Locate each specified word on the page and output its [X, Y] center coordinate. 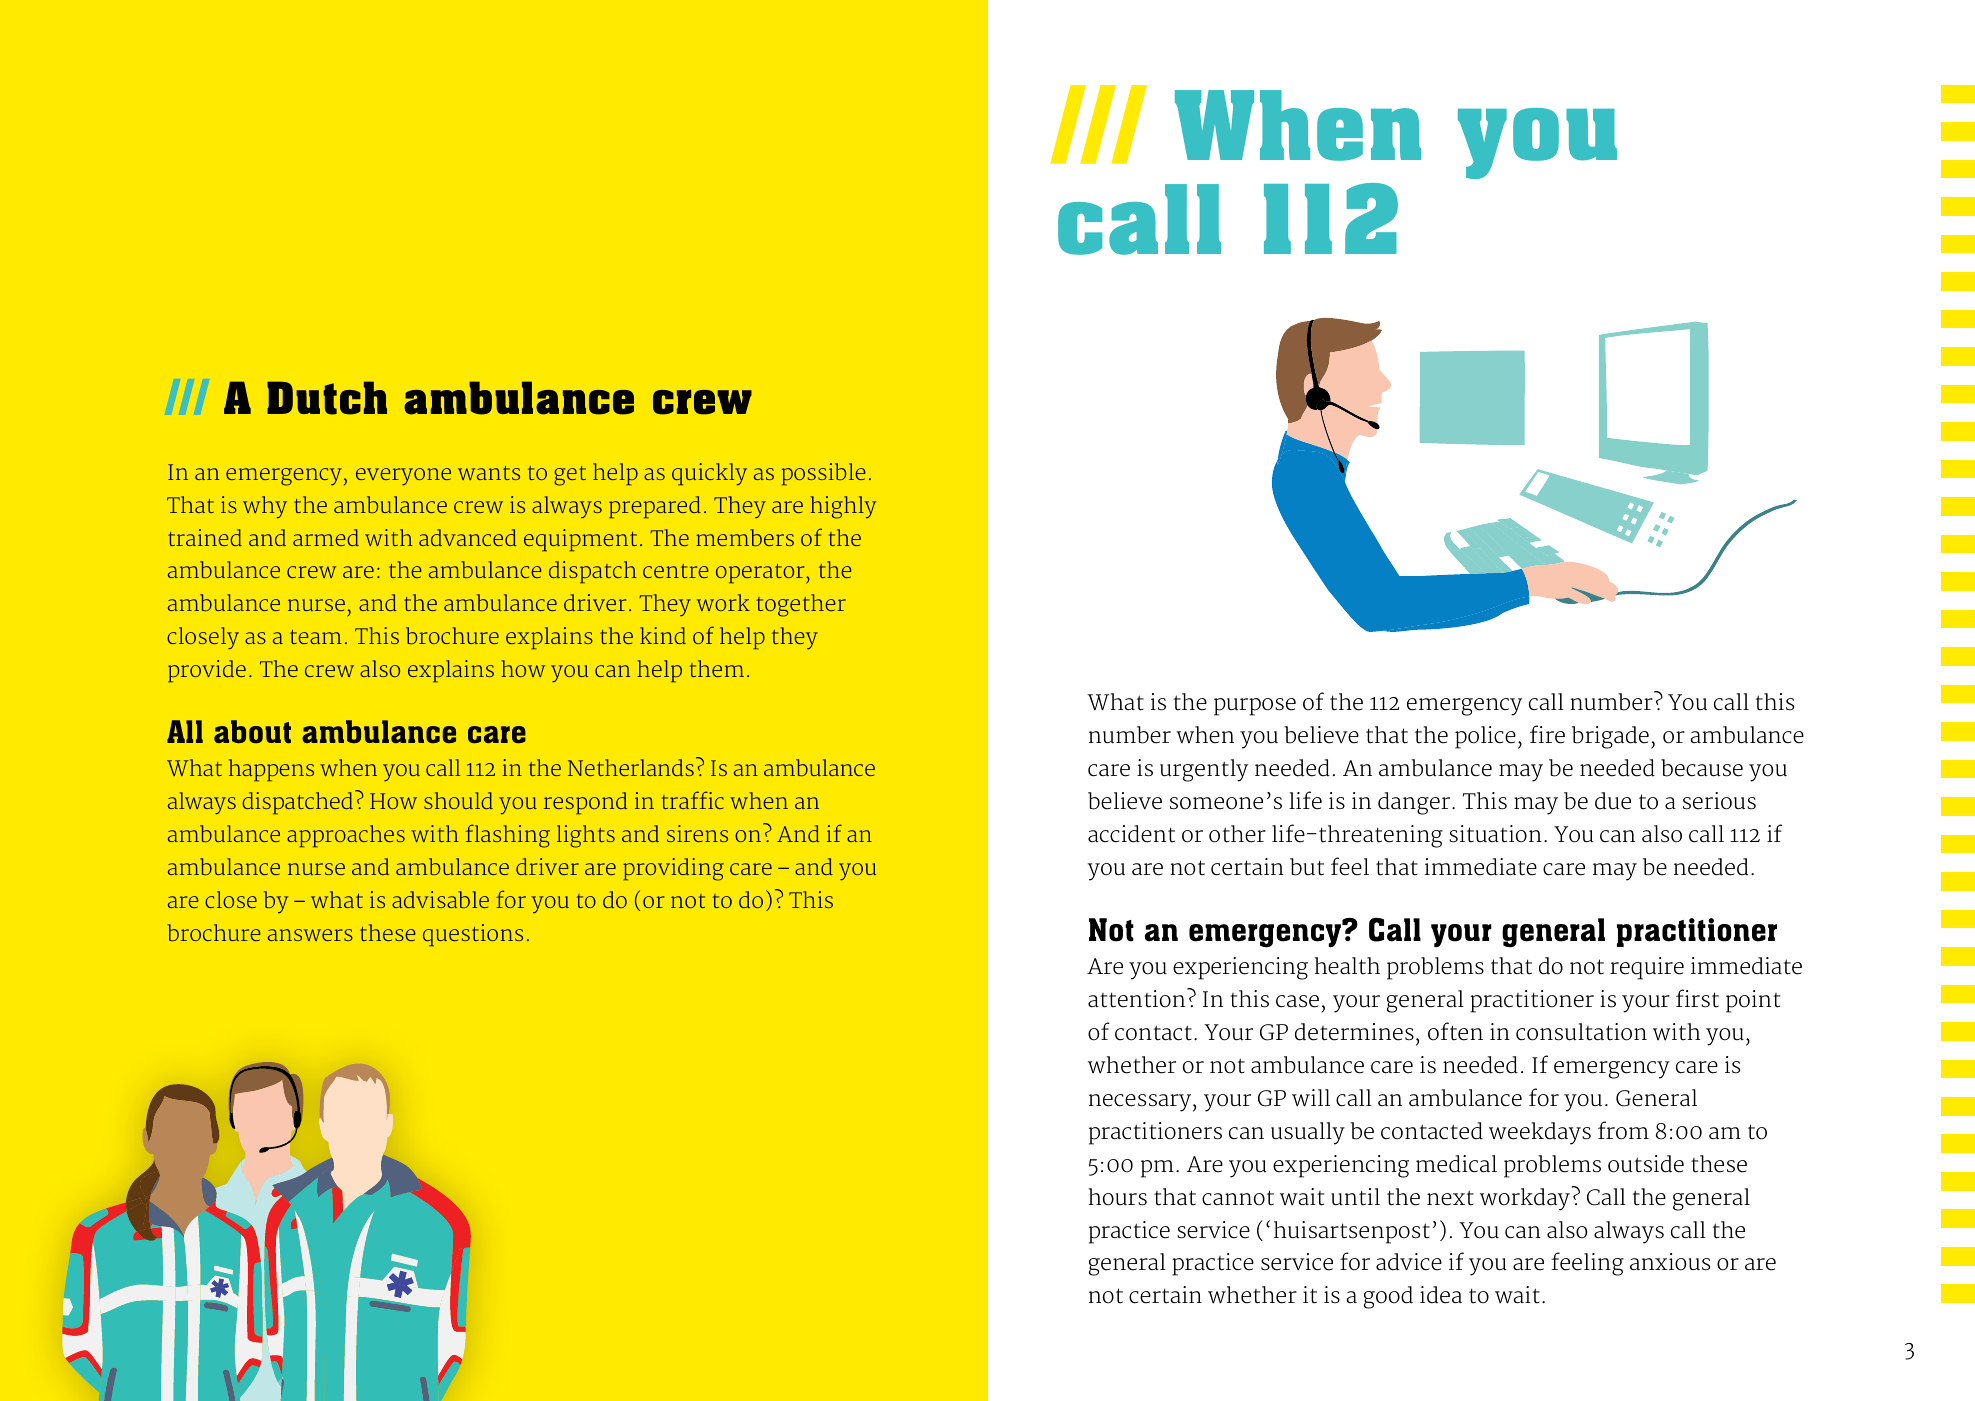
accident [1131, 834]
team [316, 637]
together [801, 605]
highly [843, 507]
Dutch [327, 398]
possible [824, 474]
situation [1495, 834]
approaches [346, 836]
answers [310, 935]
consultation [1581, 1032]
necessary [1140, 1103]
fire [1547, 734]
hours [1117, 1197]
